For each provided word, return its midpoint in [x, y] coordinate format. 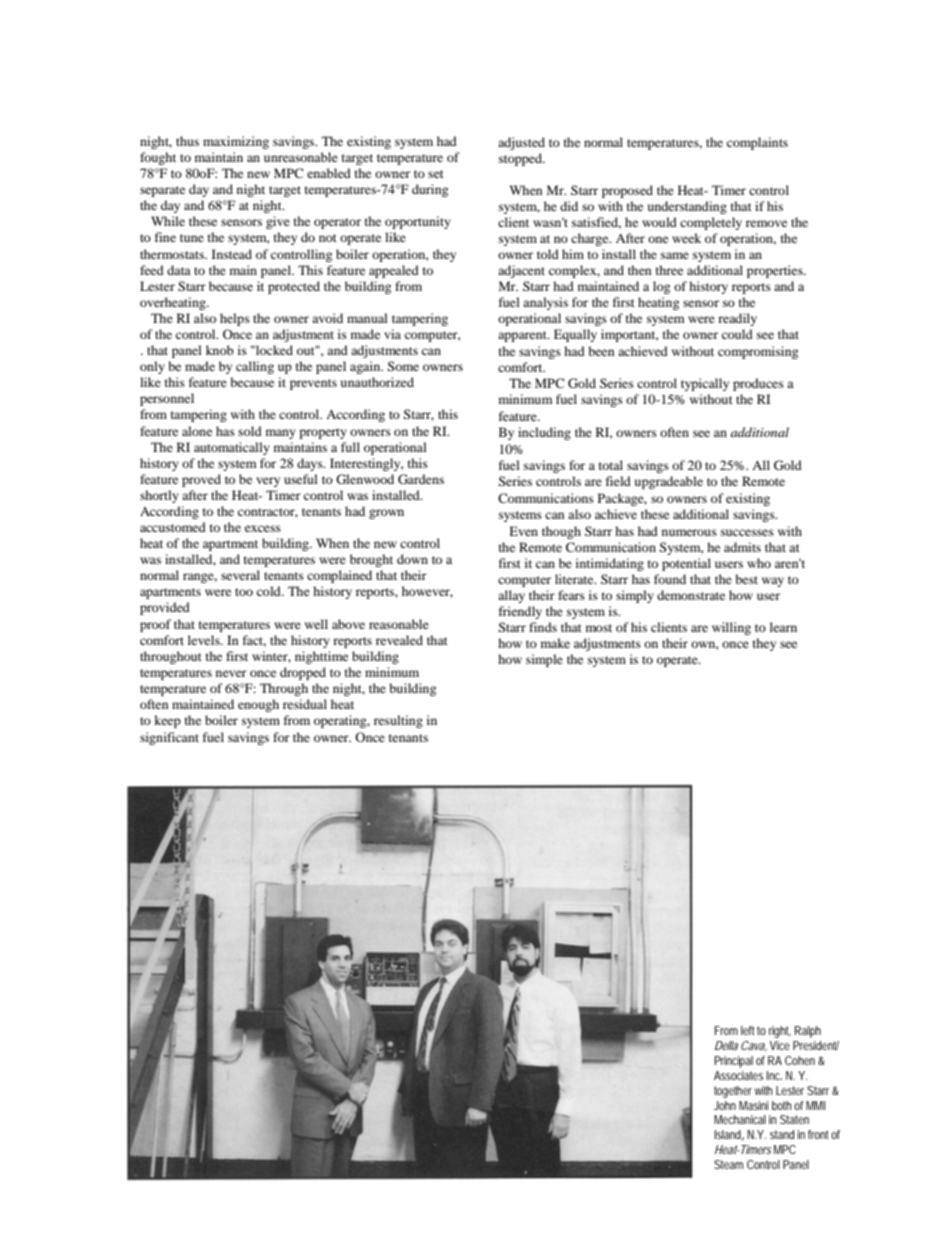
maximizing [236, 142]
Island [729, 1135]
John [725, 1105]
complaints [757, 143]
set [436, 174]
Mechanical [740, 1119]
